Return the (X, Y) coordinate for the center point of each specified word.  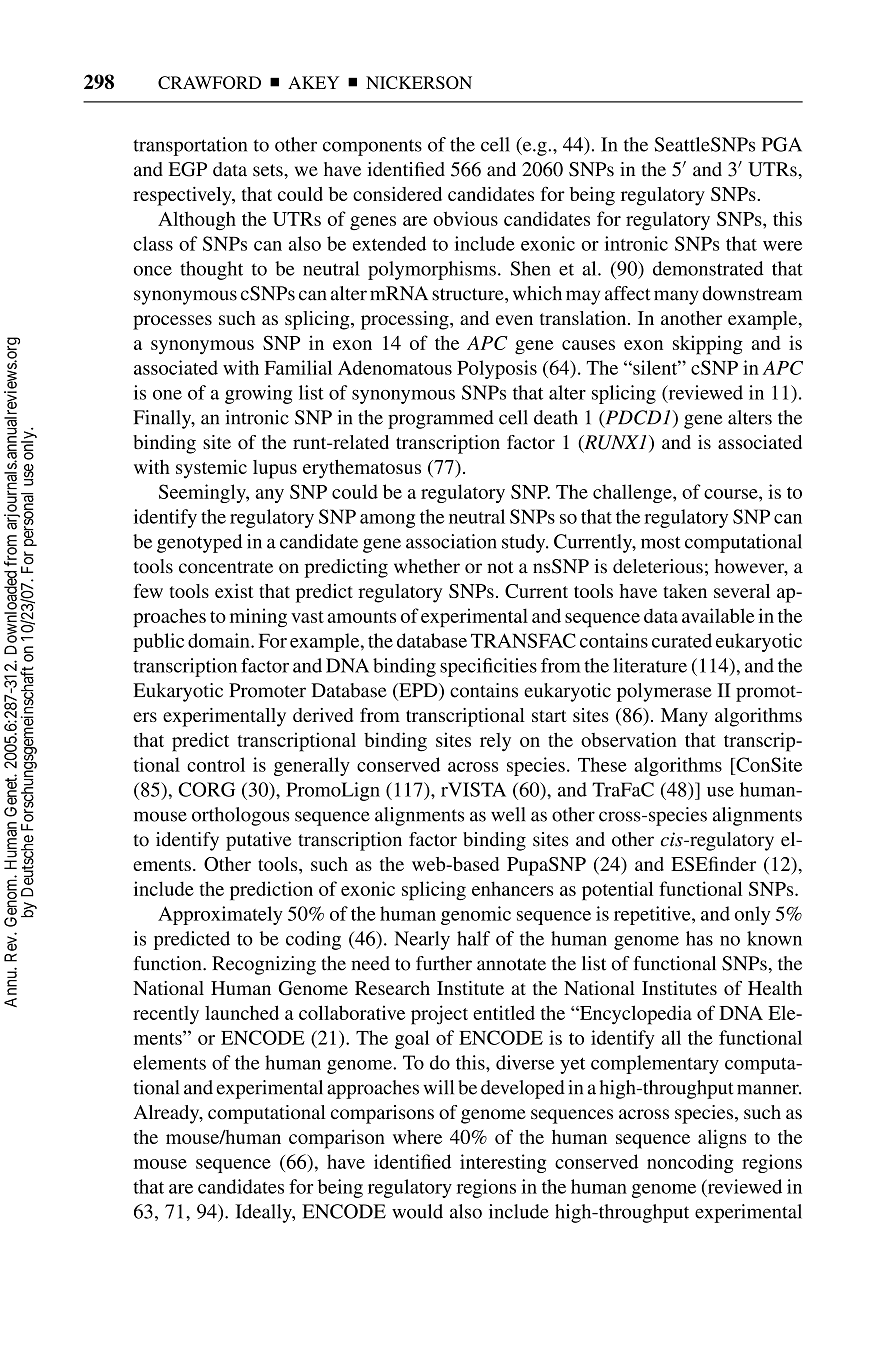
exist (234, 591)
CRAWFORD (209, 82)
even (514, 320)
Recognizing (264, 965)
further (444, 963)
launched (242, 1012)
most (660, 542)
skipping (708, 345)
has (699, 938)
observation (629, 739)
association (451, 541)
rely (495, 742)
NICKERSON (419, 82)
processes (172, 322)
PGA (782, 144)
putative (258, 841)
